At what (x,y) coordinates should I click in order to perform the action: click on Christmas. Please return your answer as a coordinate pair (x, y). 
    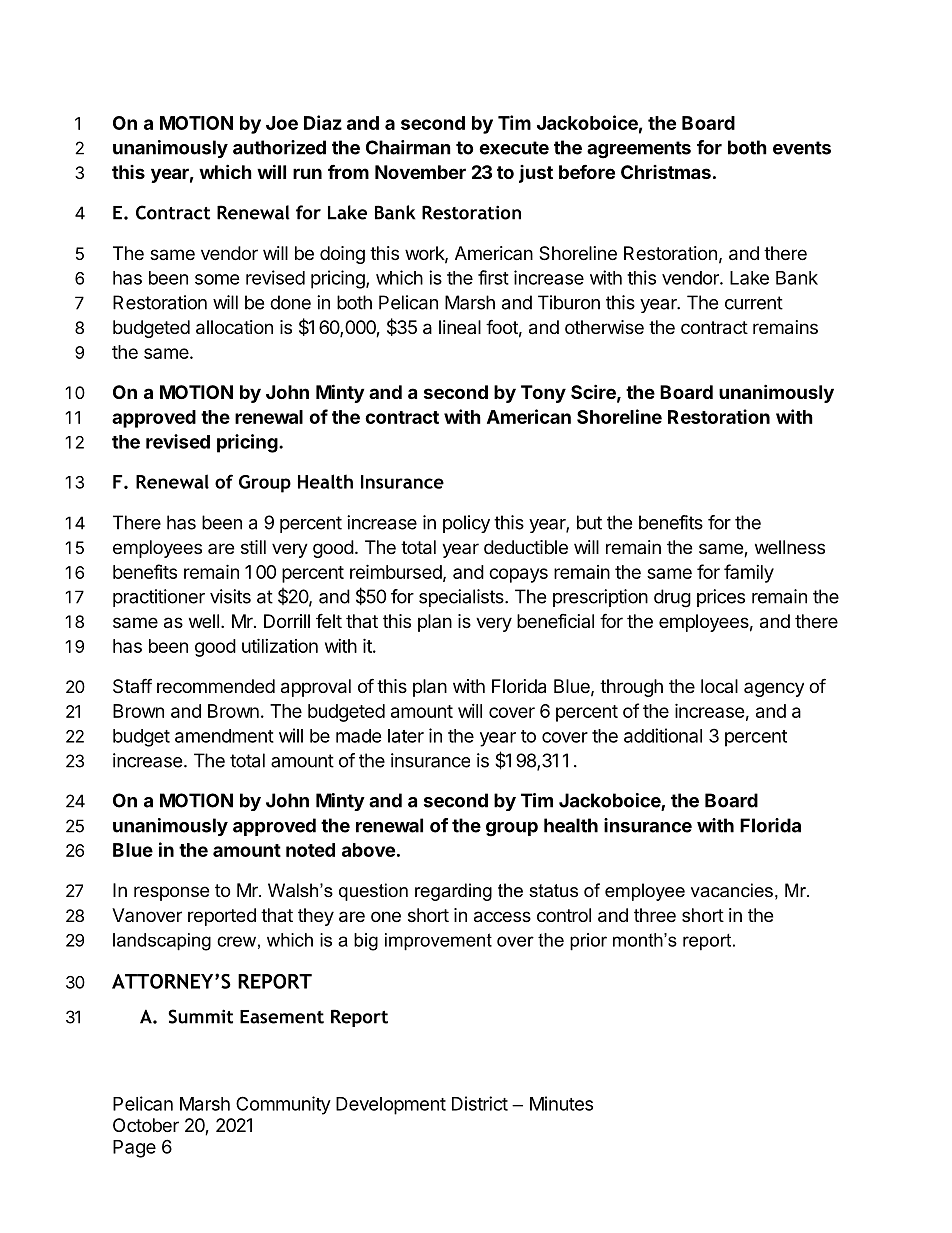
    Looking at the image, I should click on (666, 172).
